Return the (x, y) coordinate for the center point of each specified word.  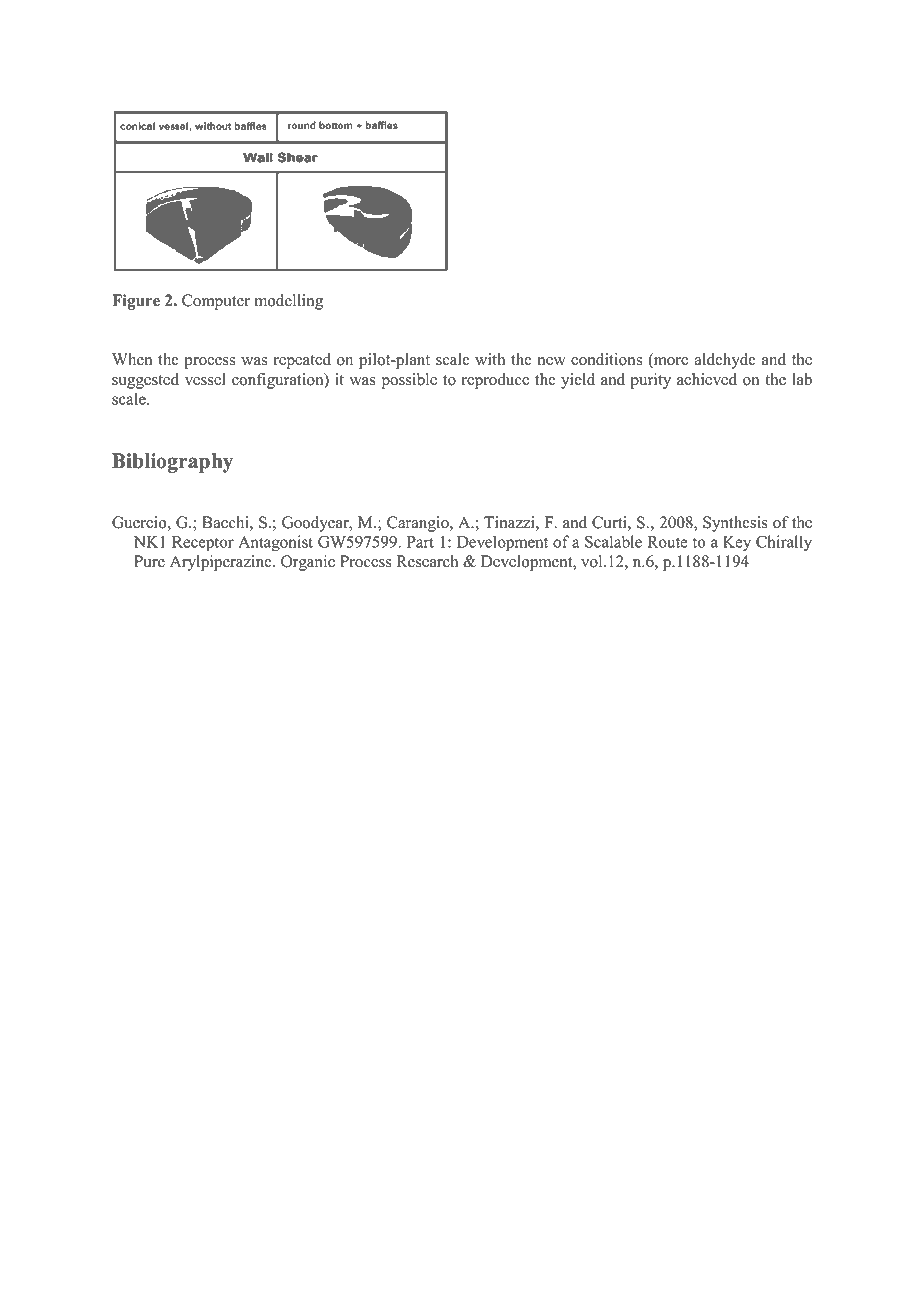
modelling (289, 302)
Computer (216, 302)
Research (427, 561)
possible (409, 381)
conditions (606, 359)
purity (651, 381)
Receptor (203, 544)
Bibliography (172, 463)
